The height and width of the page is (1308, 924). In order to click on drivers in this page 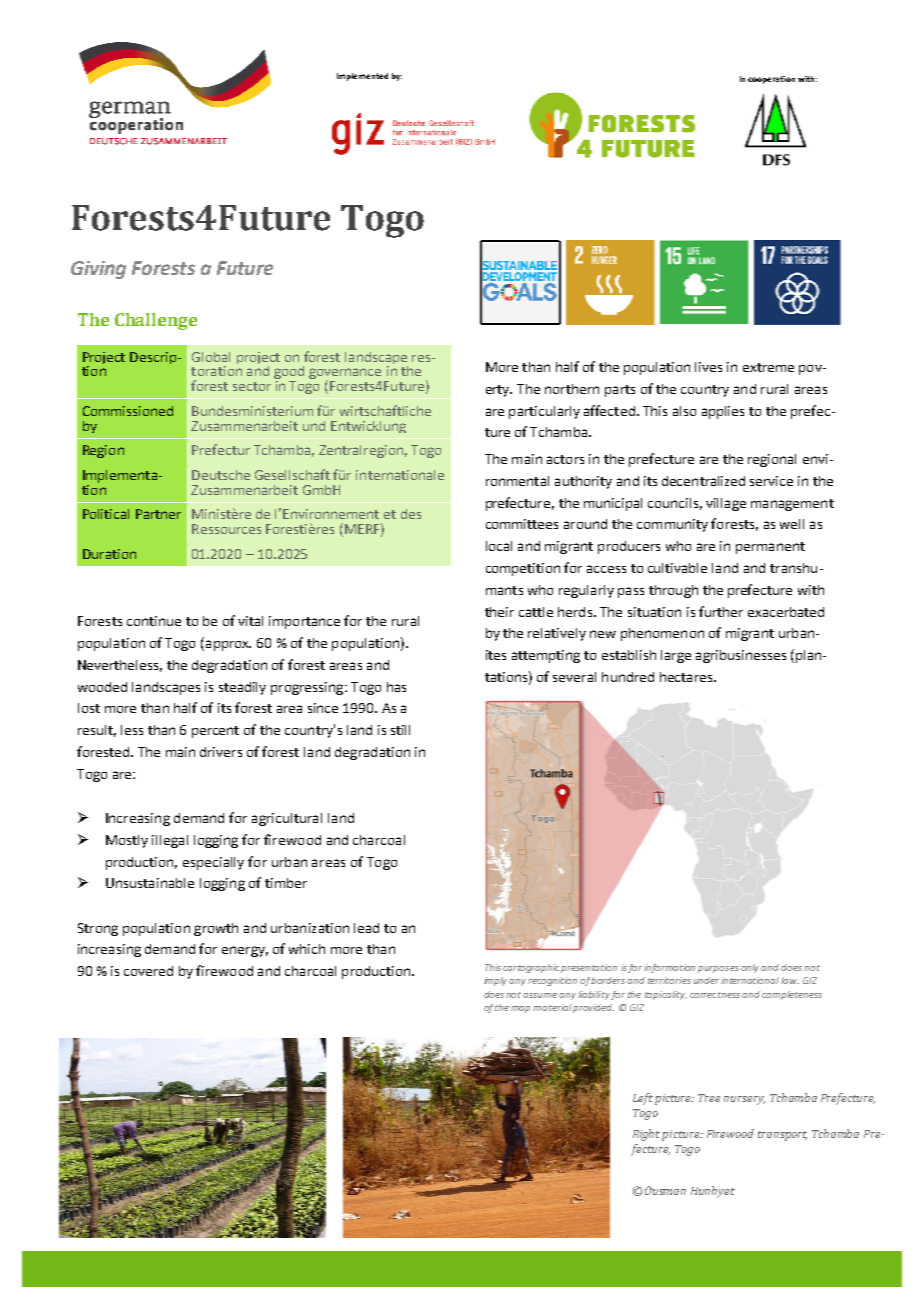, I will do `click(221, 752)`.
